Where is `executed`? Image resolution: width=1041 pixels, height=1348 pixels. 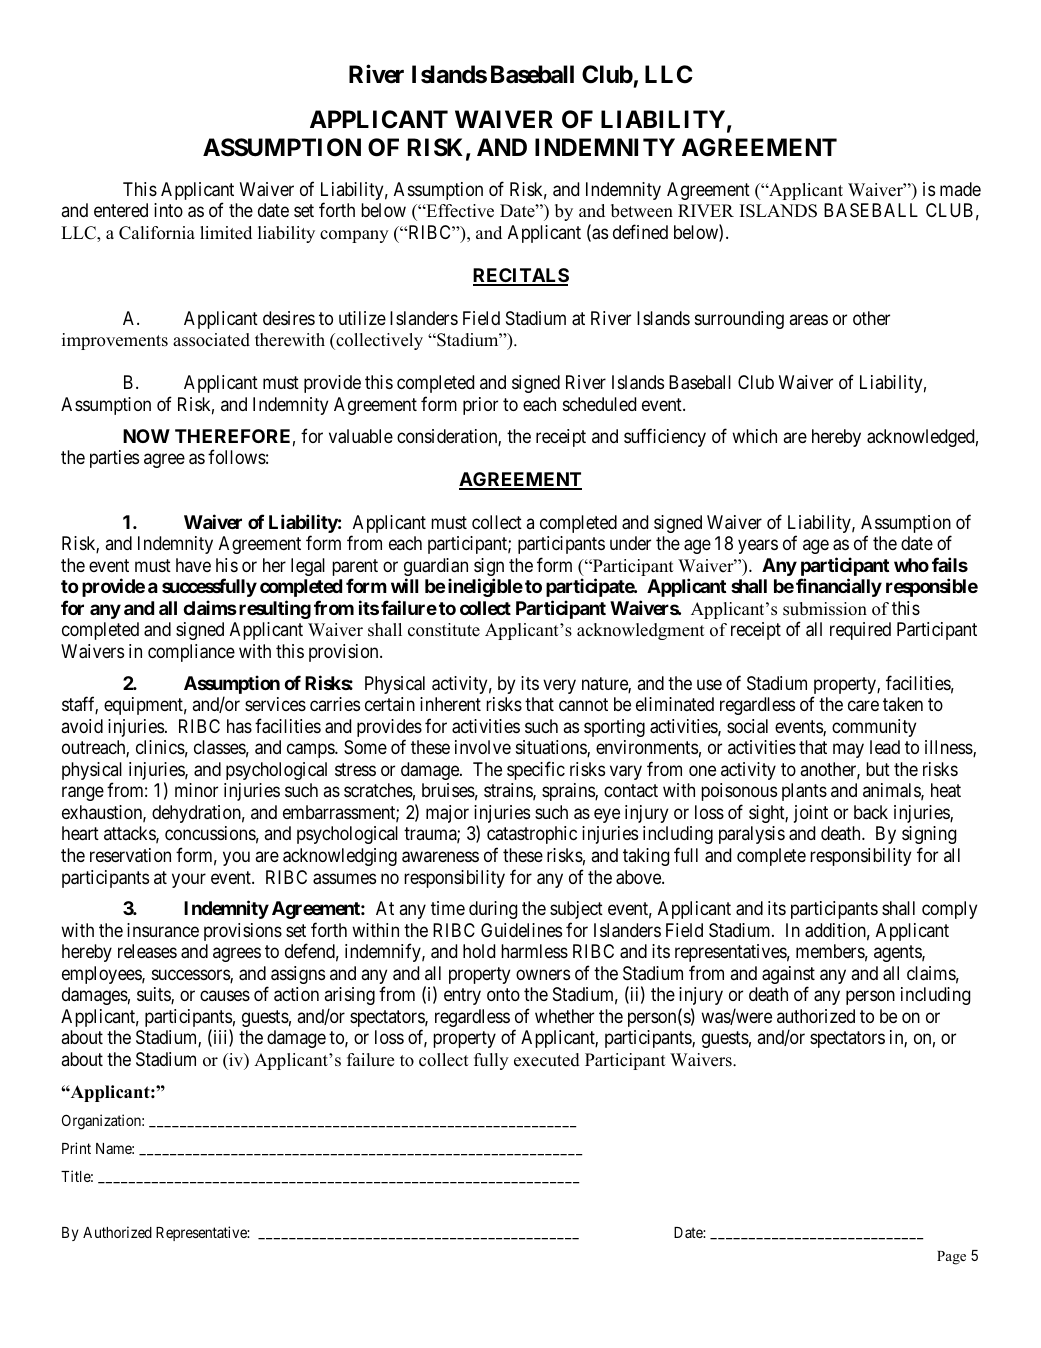 executed is located at coordinates (547, 1060).
